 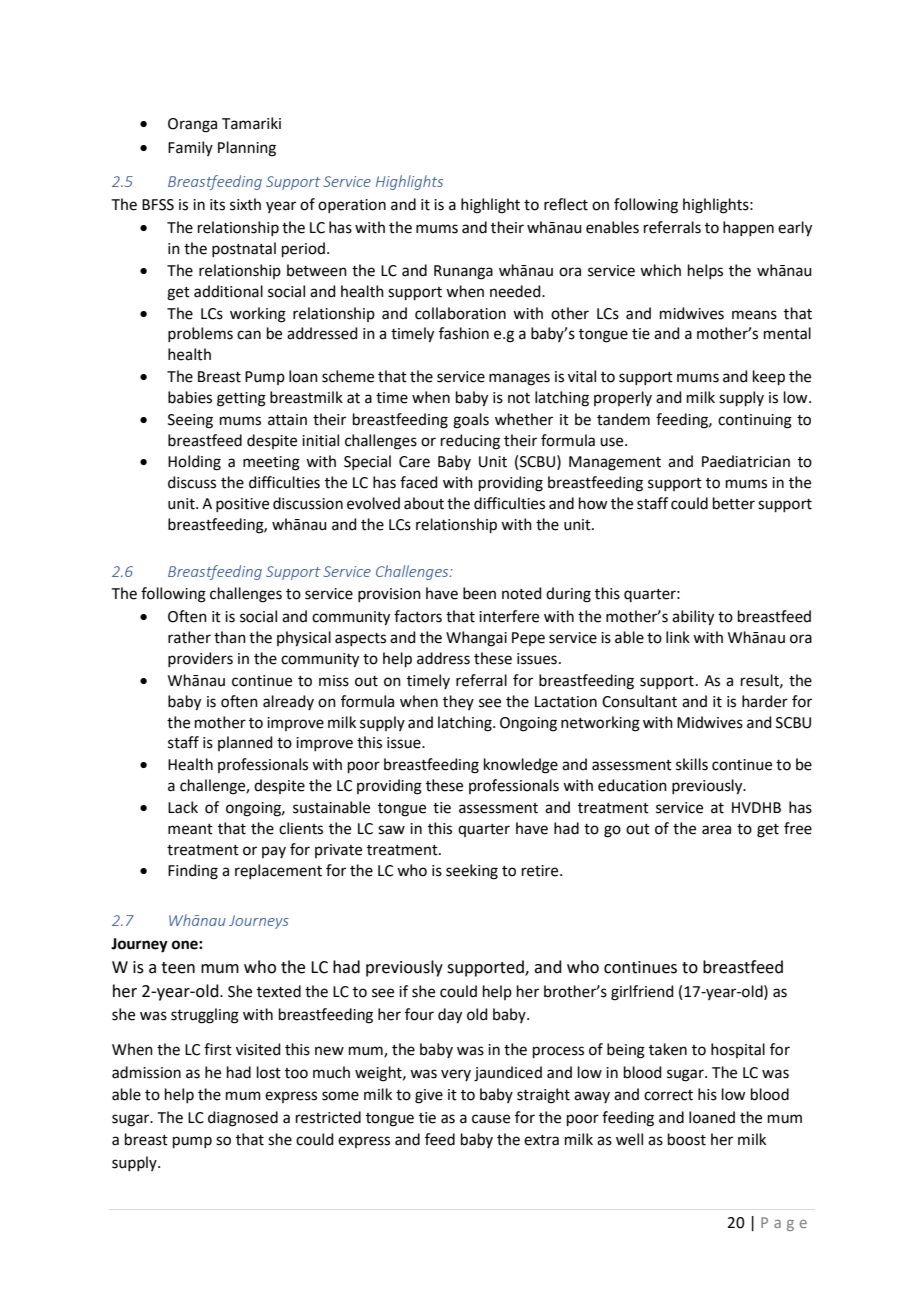 What do you see at coordinates (687, 1139) in the screenshot?
I see `boost` at bounding box center [687, 1139].
